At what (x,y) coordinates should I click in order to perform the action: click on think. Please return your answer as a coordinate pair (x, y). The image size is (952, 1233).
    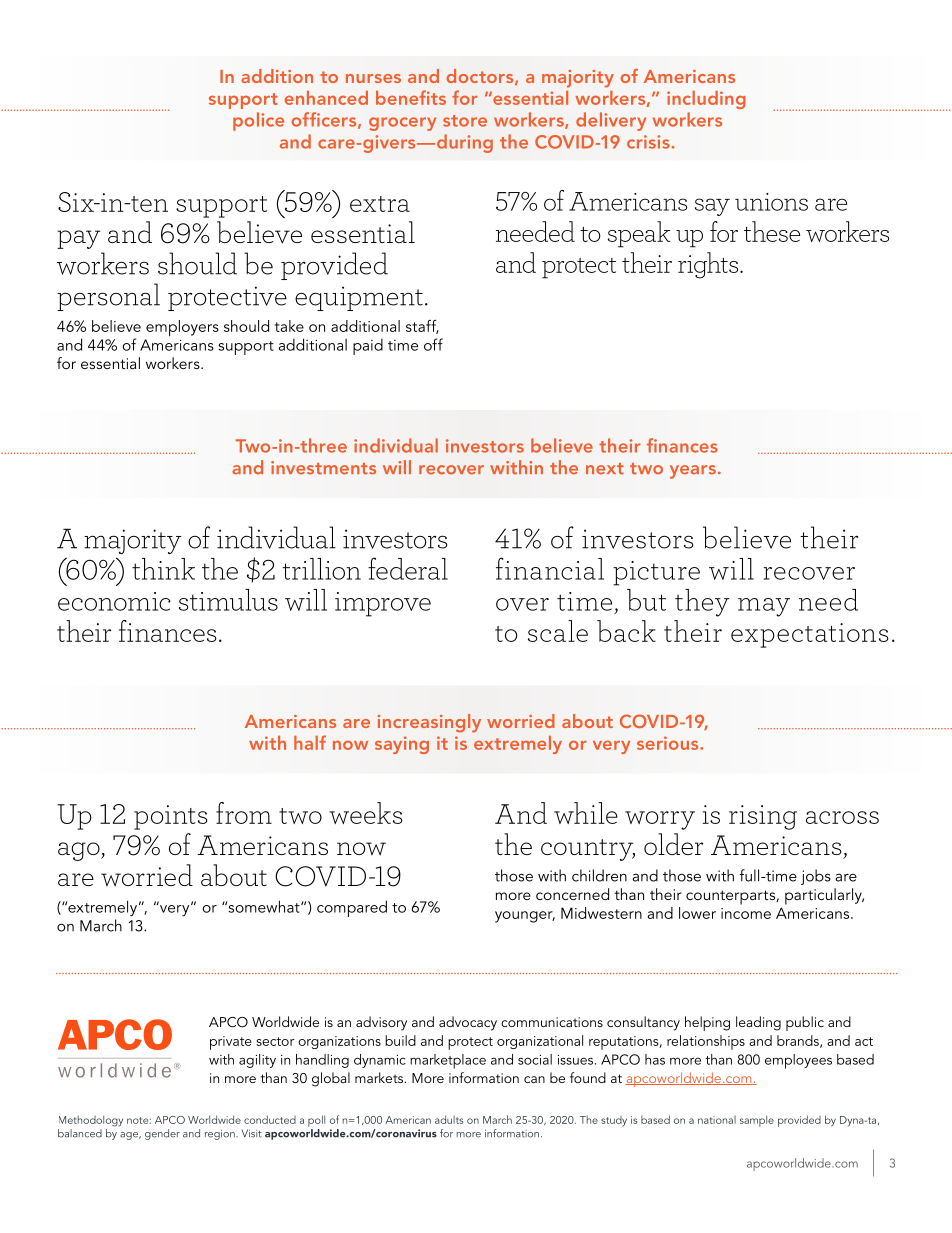
    Looking at the image, I should click on (163, 569).
